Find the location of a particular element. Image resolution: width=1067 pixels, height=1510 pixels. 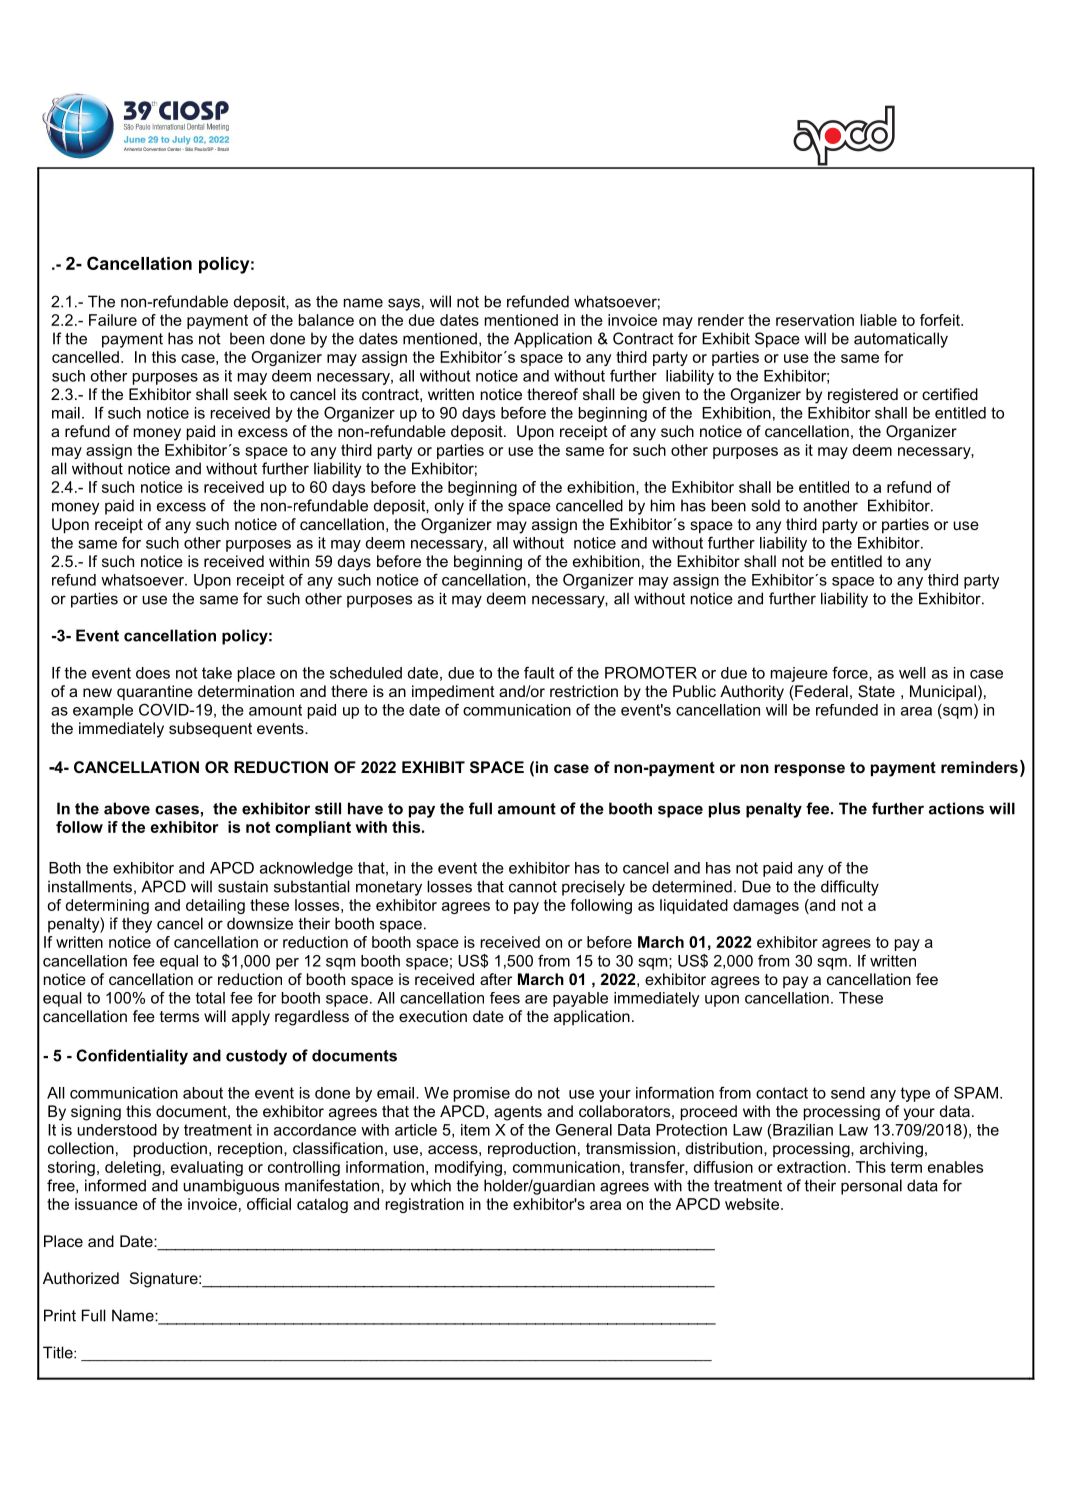

only is located at coordinates (449, 507).
